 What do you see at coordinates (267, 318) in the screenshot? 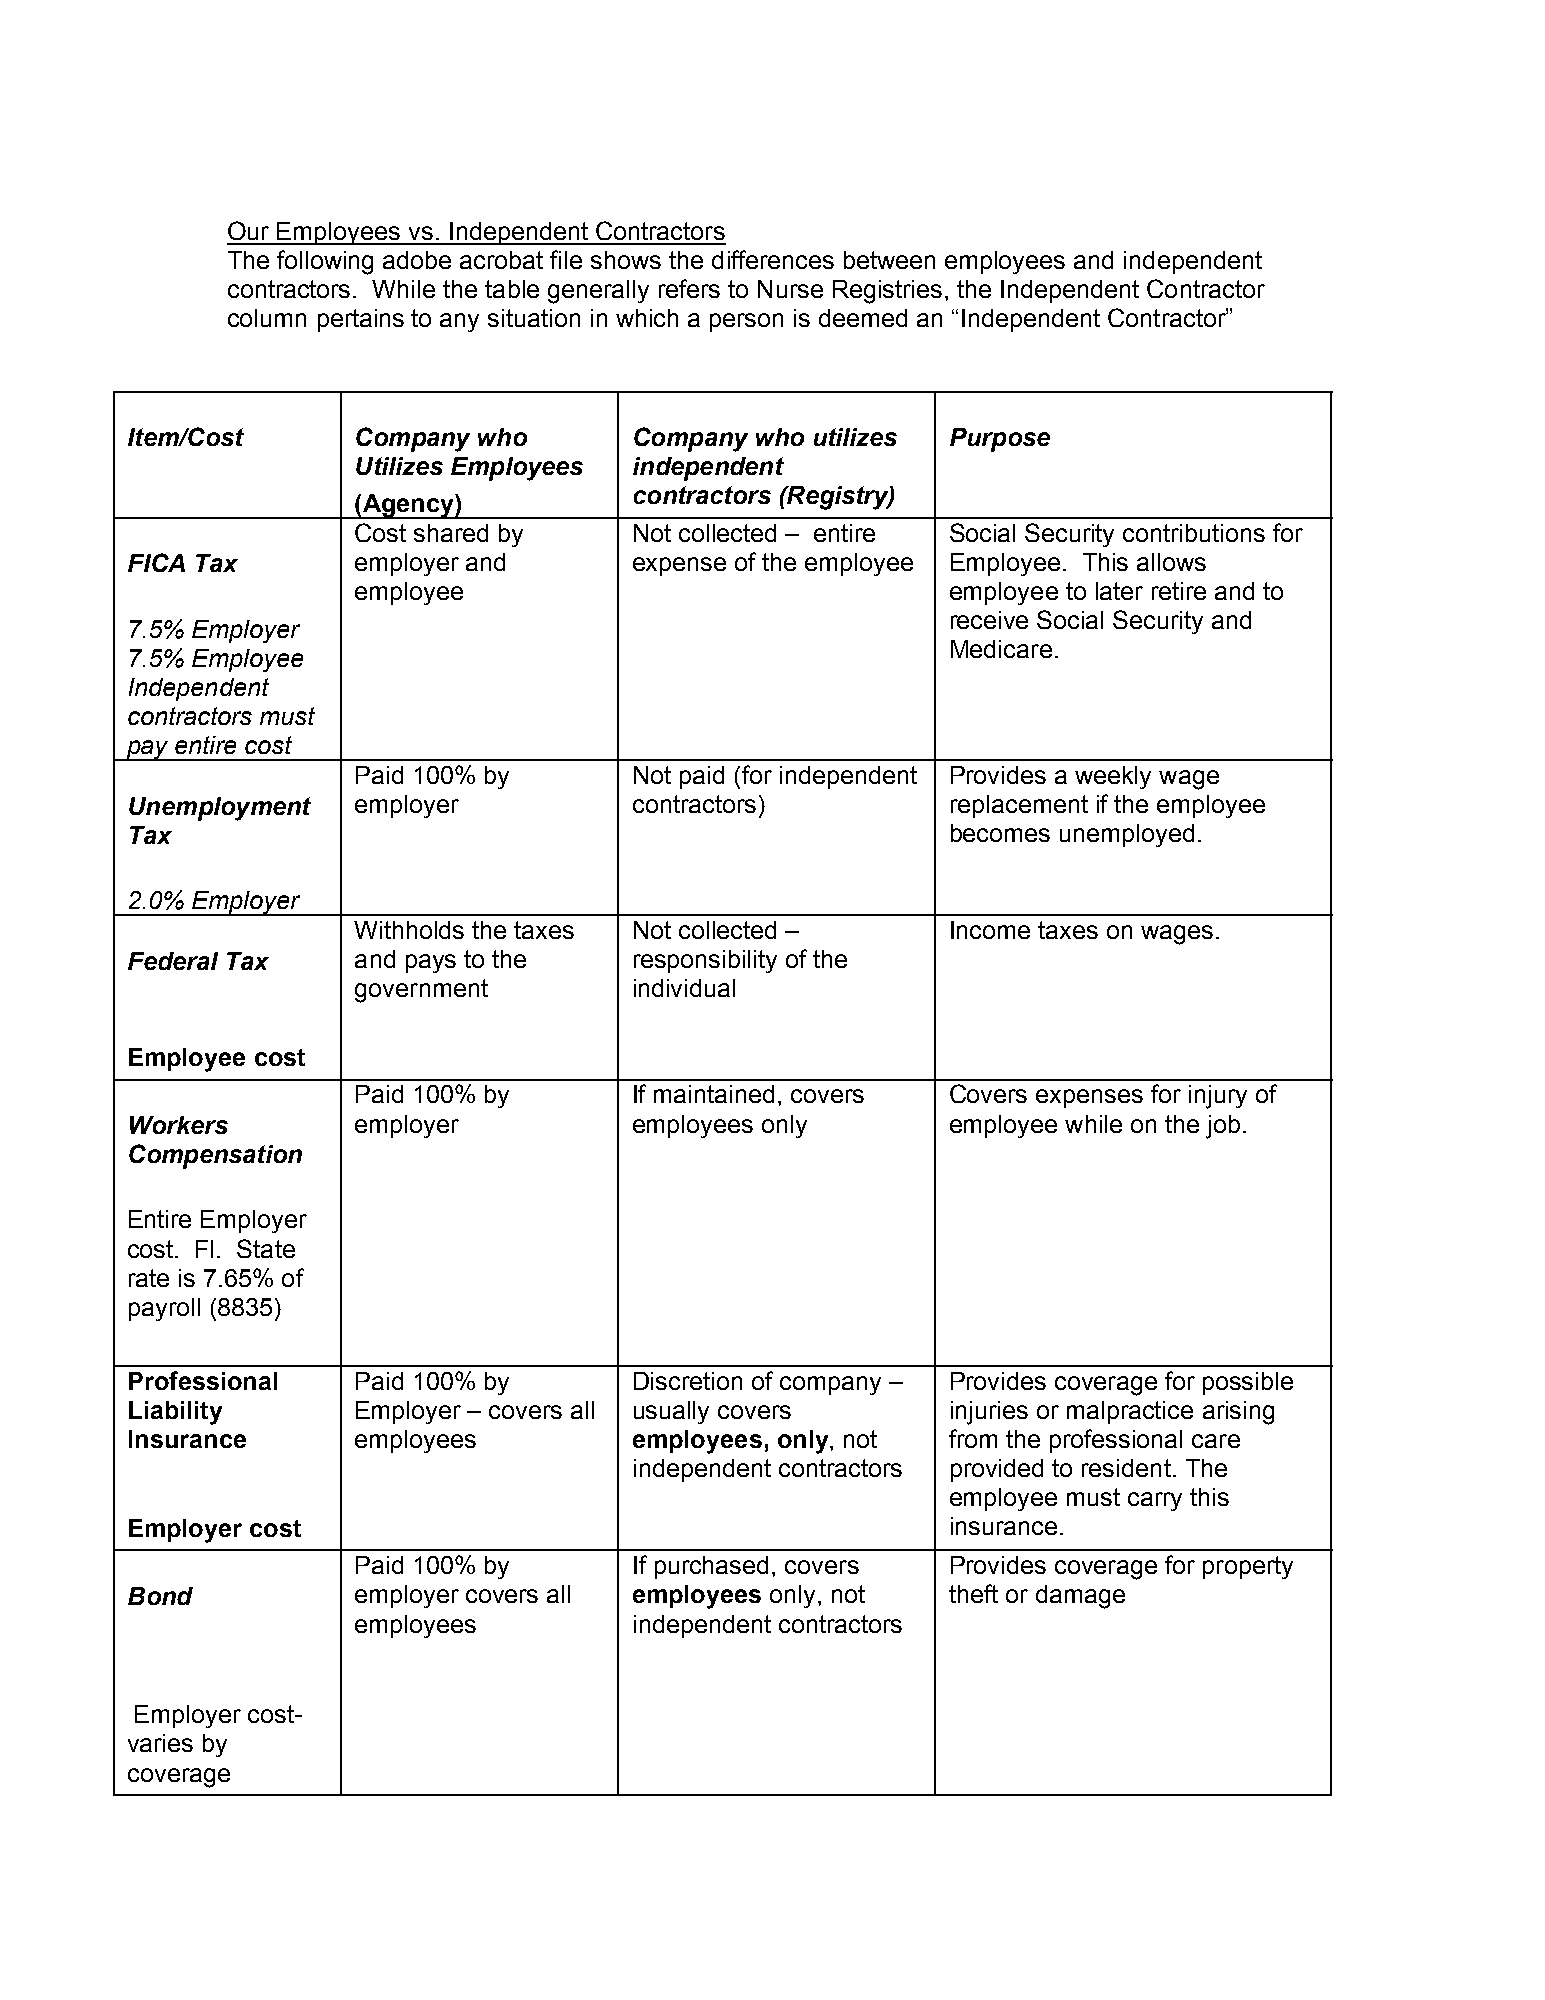
I see `column` at bounding box center [267, 318].
